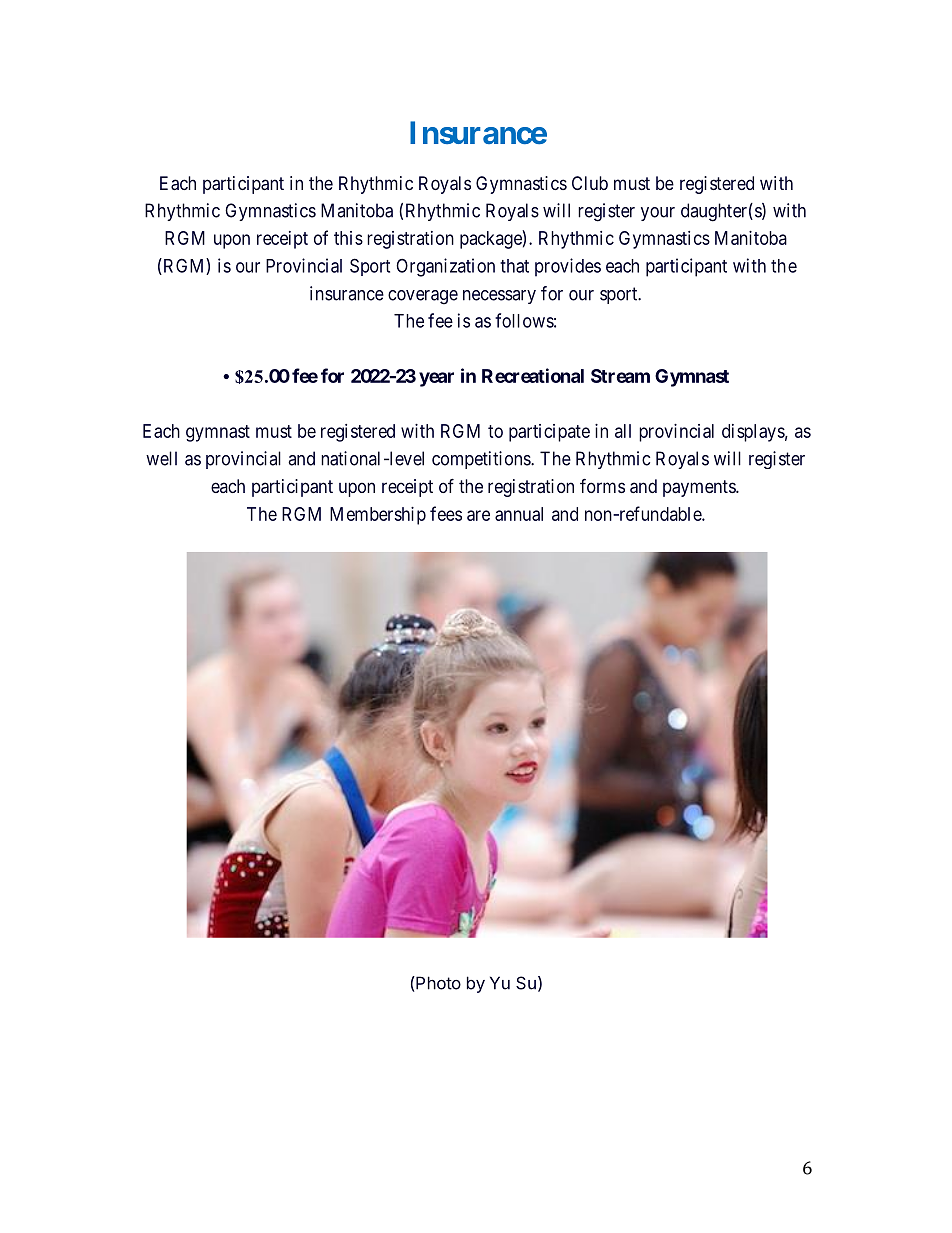 The width and height of the screenshot is (952, 1233). Describe the element at coordinates (602, 486) in the screenshot. I see `forms` at that location.
